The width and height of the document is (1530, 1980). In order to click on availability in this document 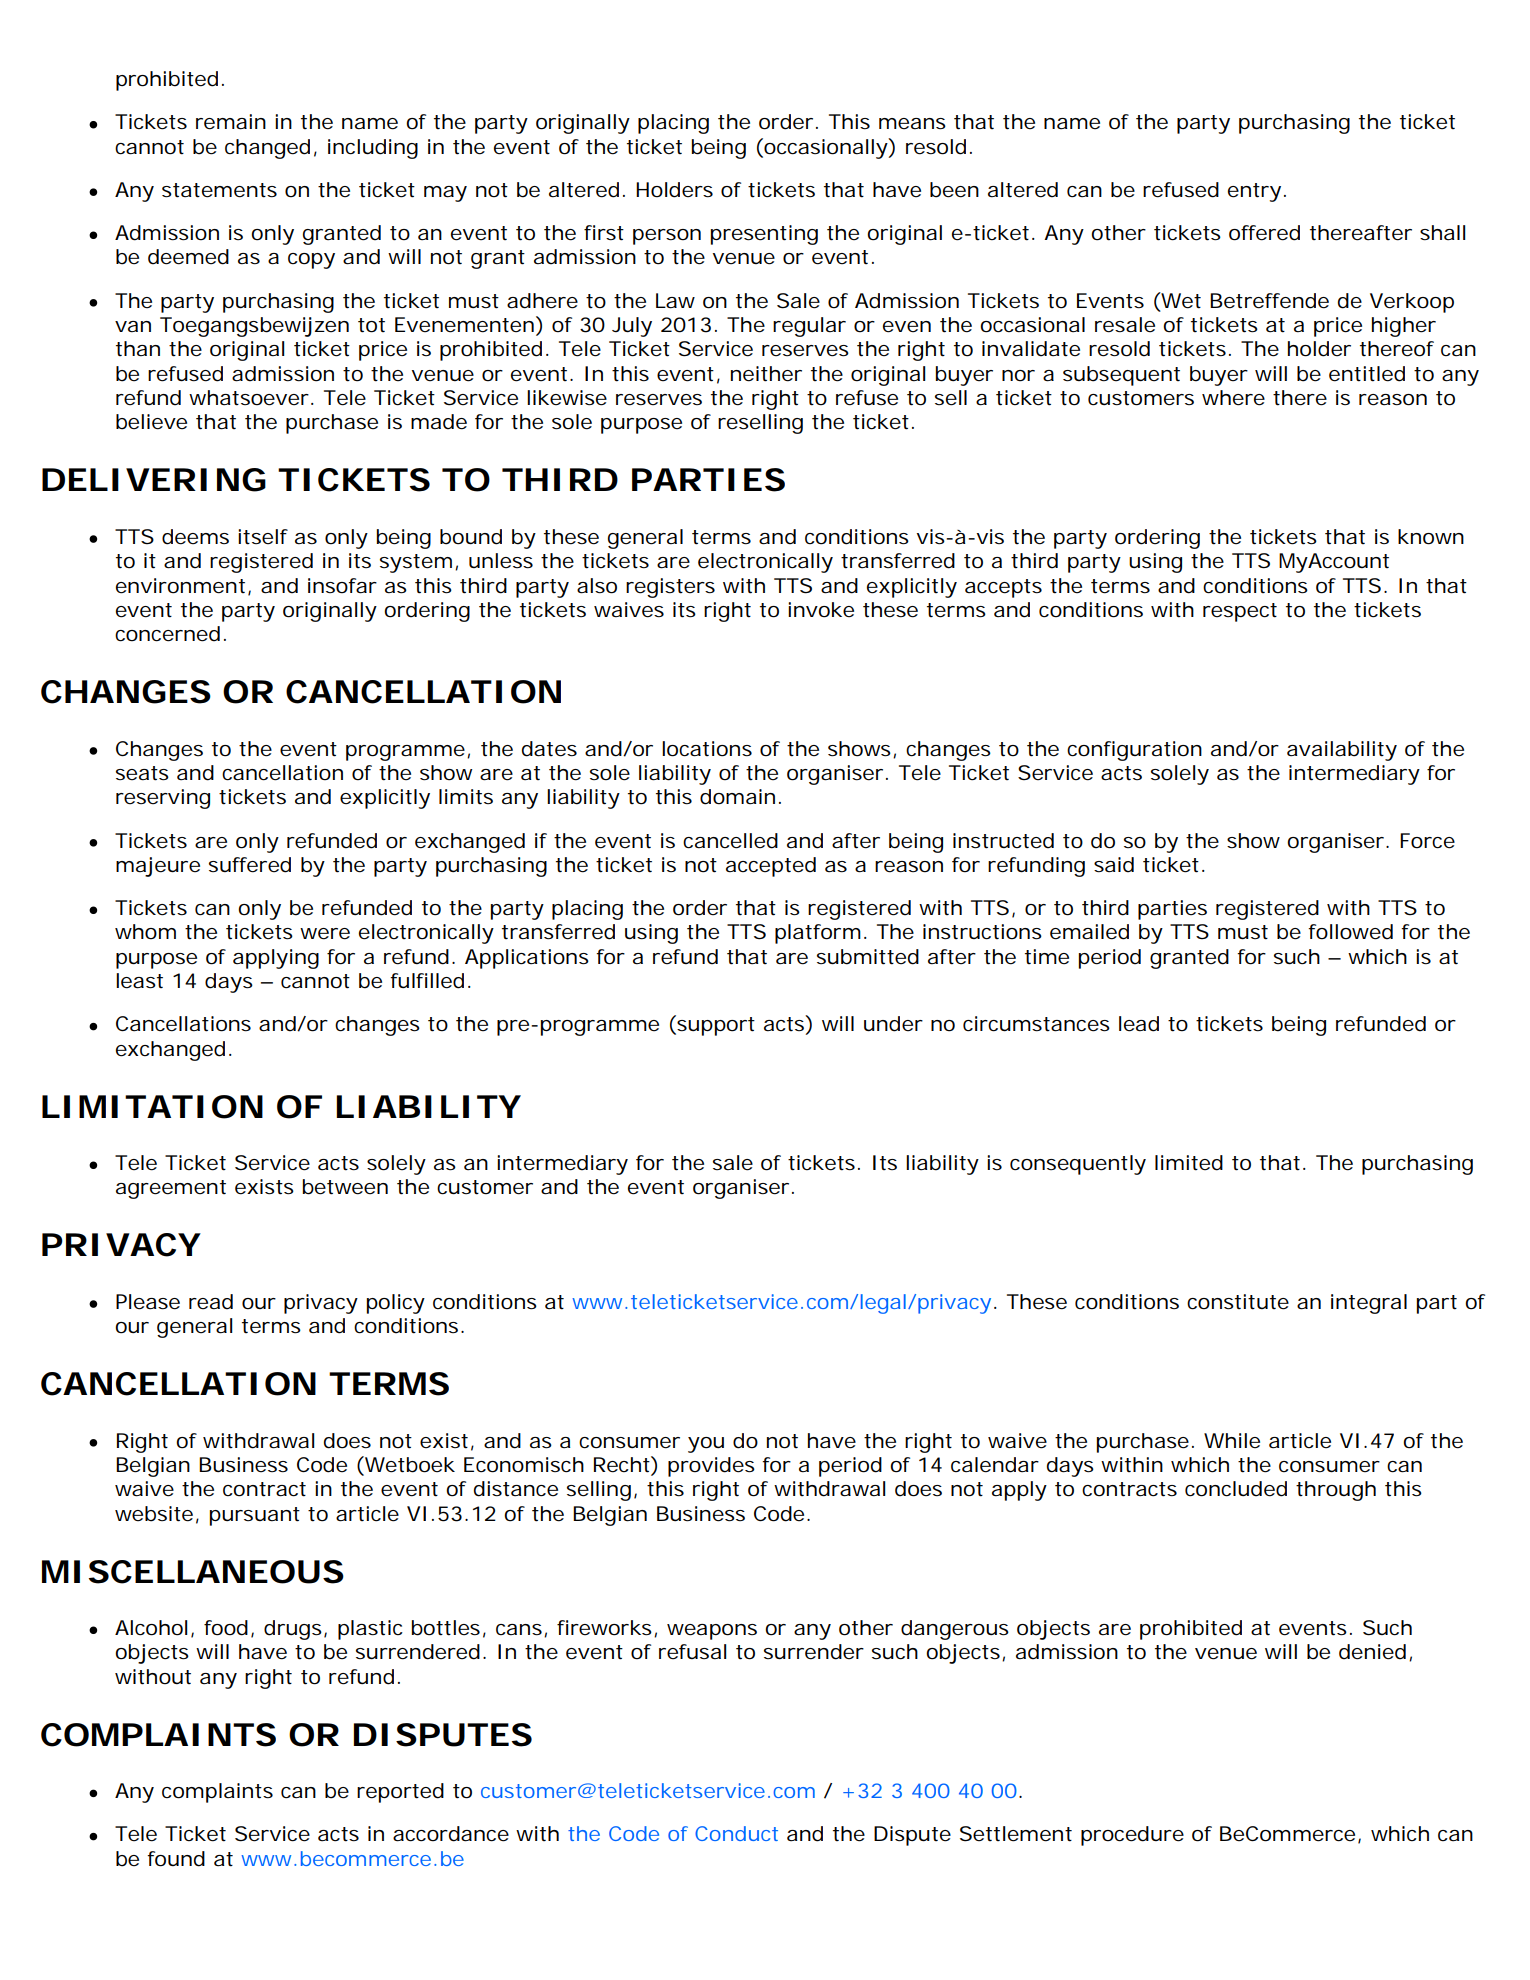, I will do `click(1342, 751)`.
